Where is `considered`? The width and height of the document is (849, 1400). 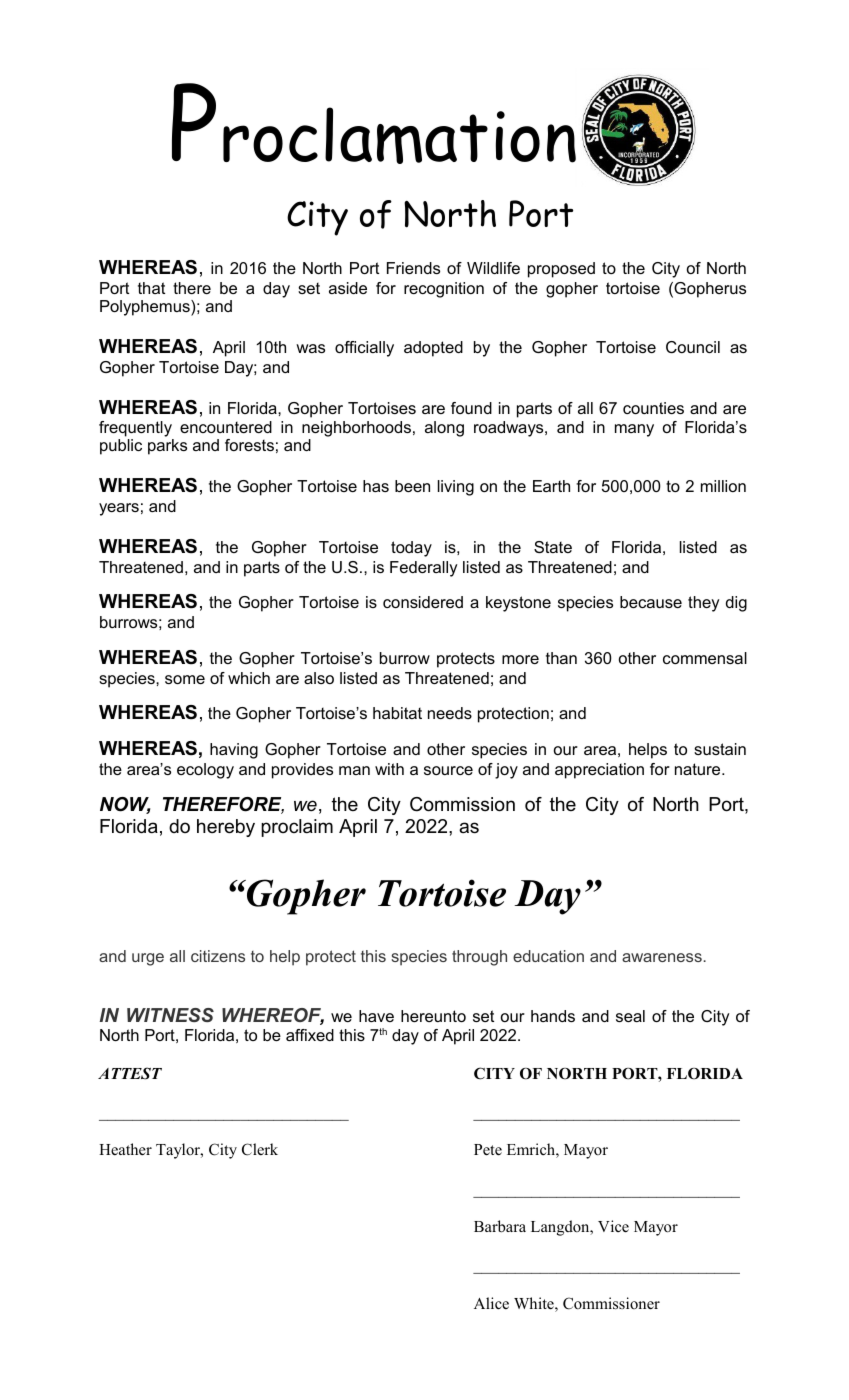
considered is located at coordinates (423, 602).
